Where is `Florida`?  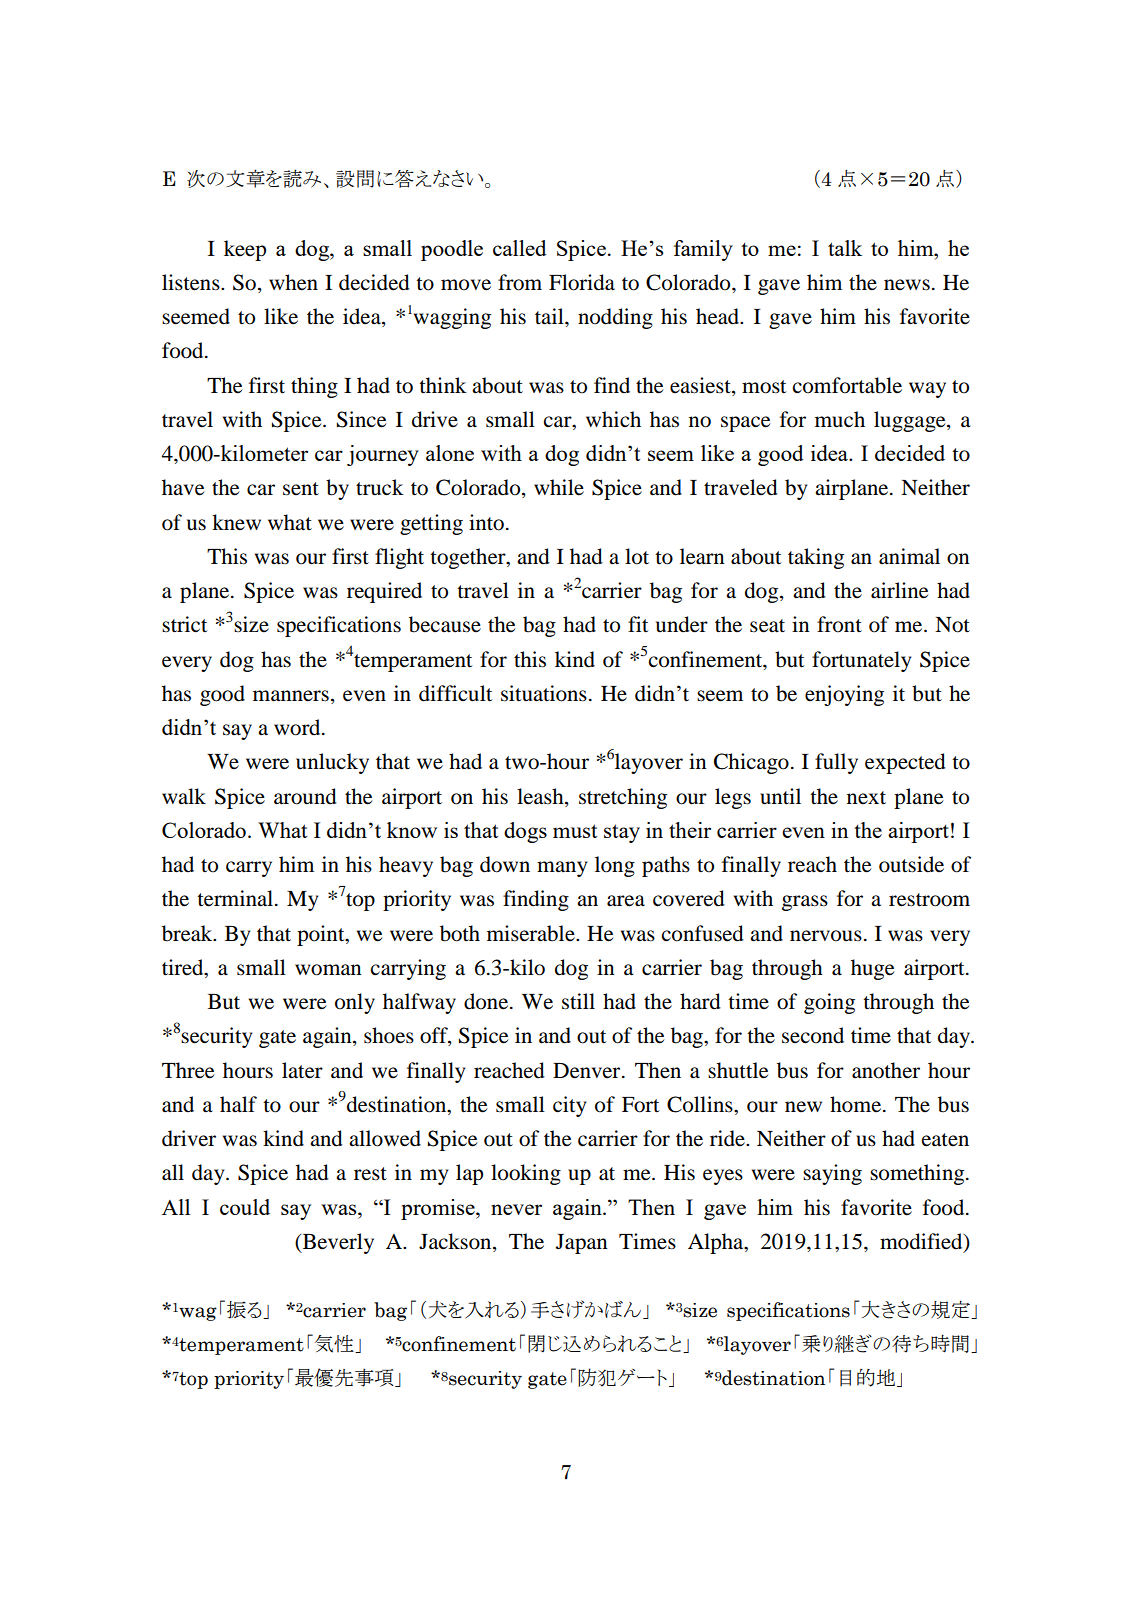
Florida is located at coordinates (582, 282).
